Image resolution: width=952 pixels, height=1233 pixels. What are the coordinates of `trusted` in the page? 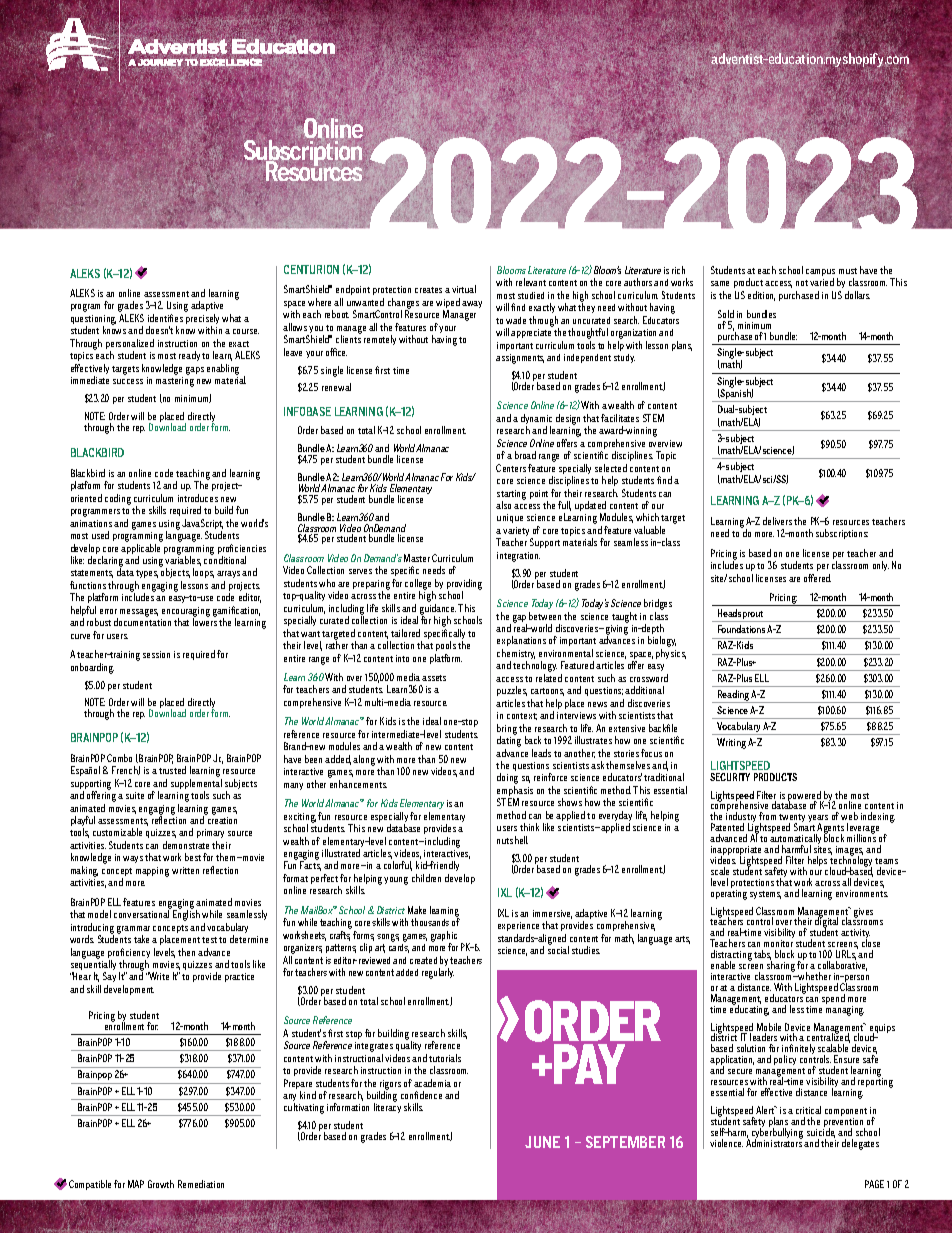 It's located at (172, 770).
